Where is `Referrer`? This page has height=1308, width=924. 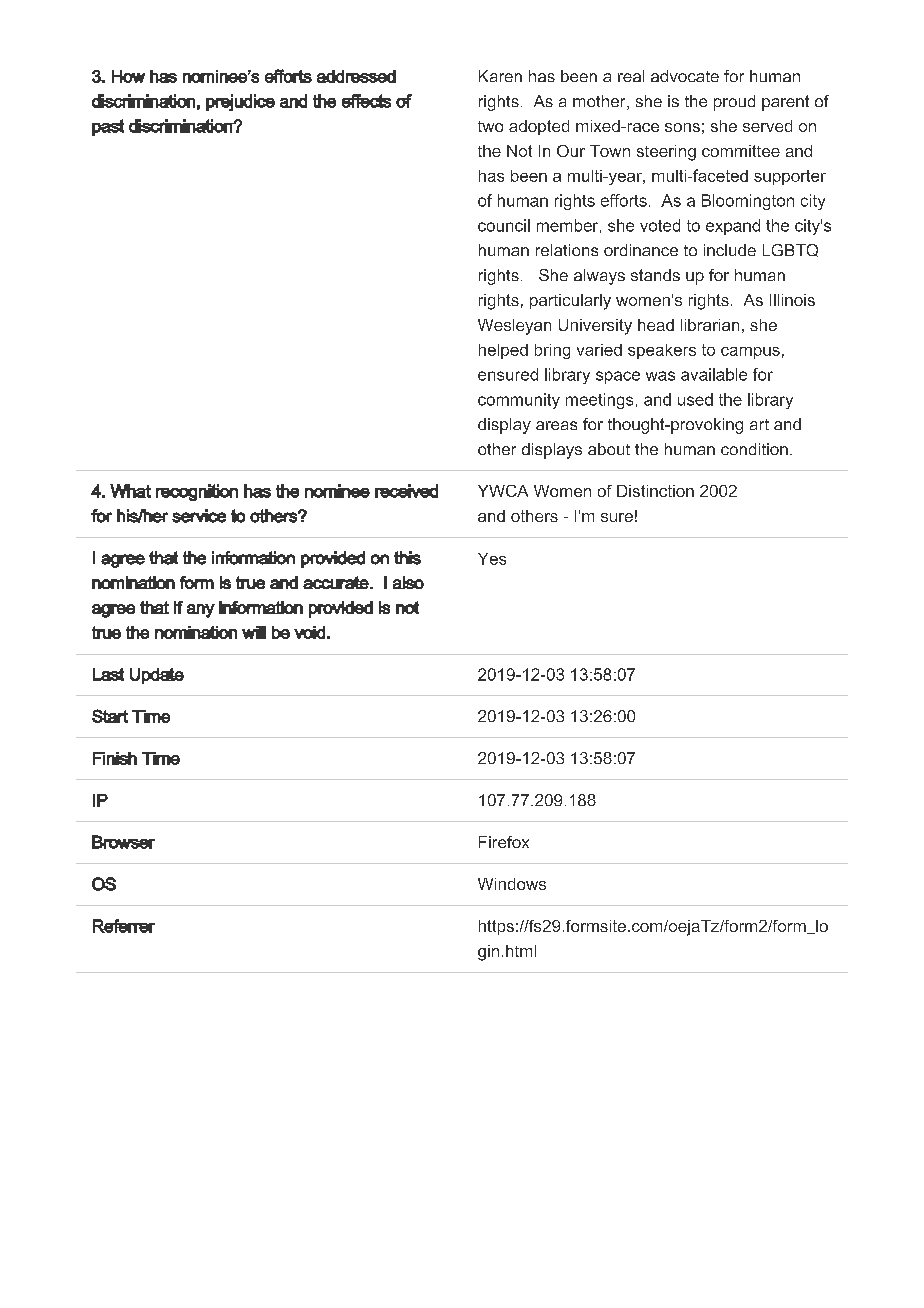 Referrer is located at coordinates (124, 926).
